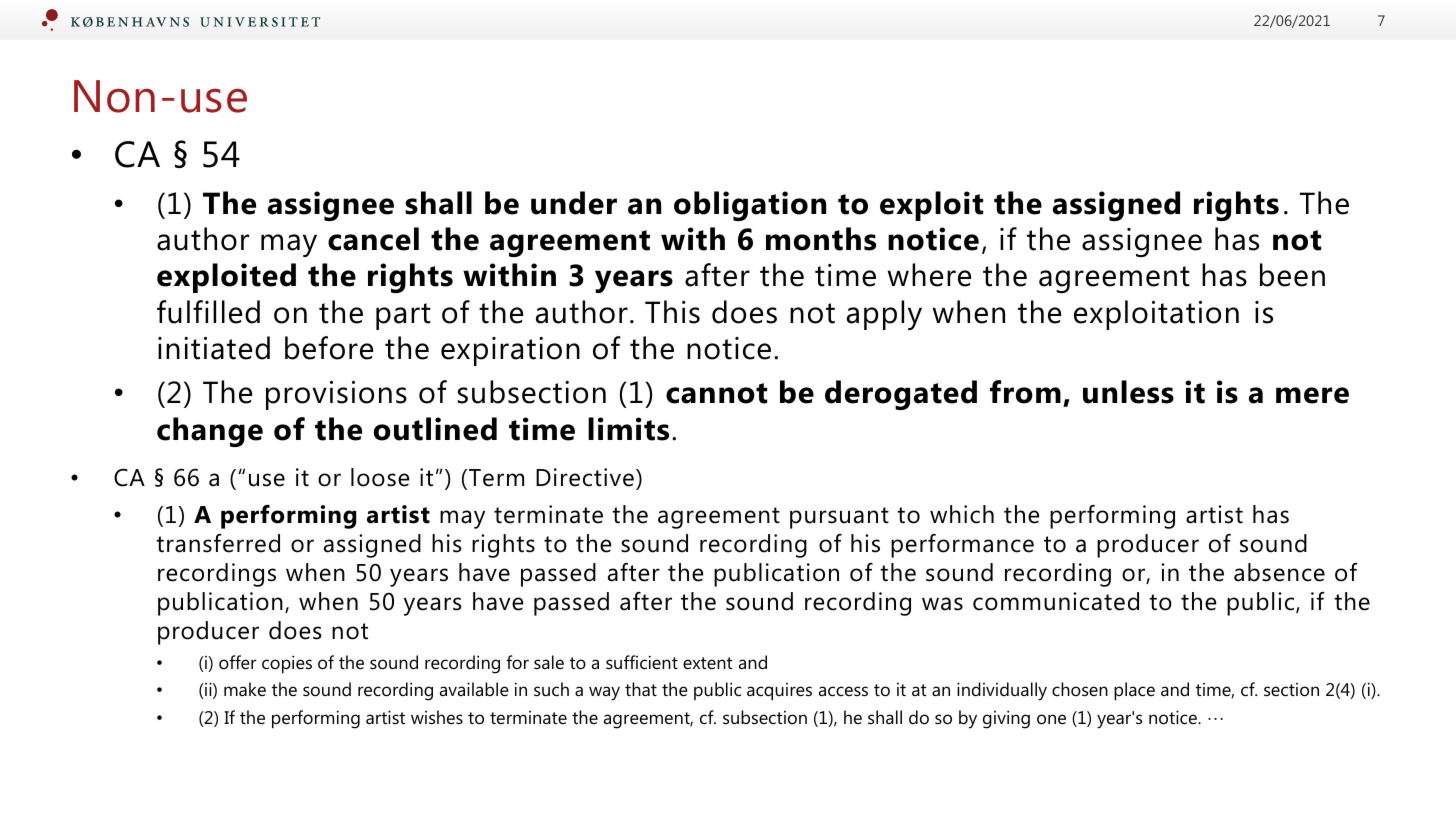 The height and width of the document is (819, 1456). What do you see at coordinates (373, 239) in the document?
I see `cancel` at bounding box center [373, 239].
